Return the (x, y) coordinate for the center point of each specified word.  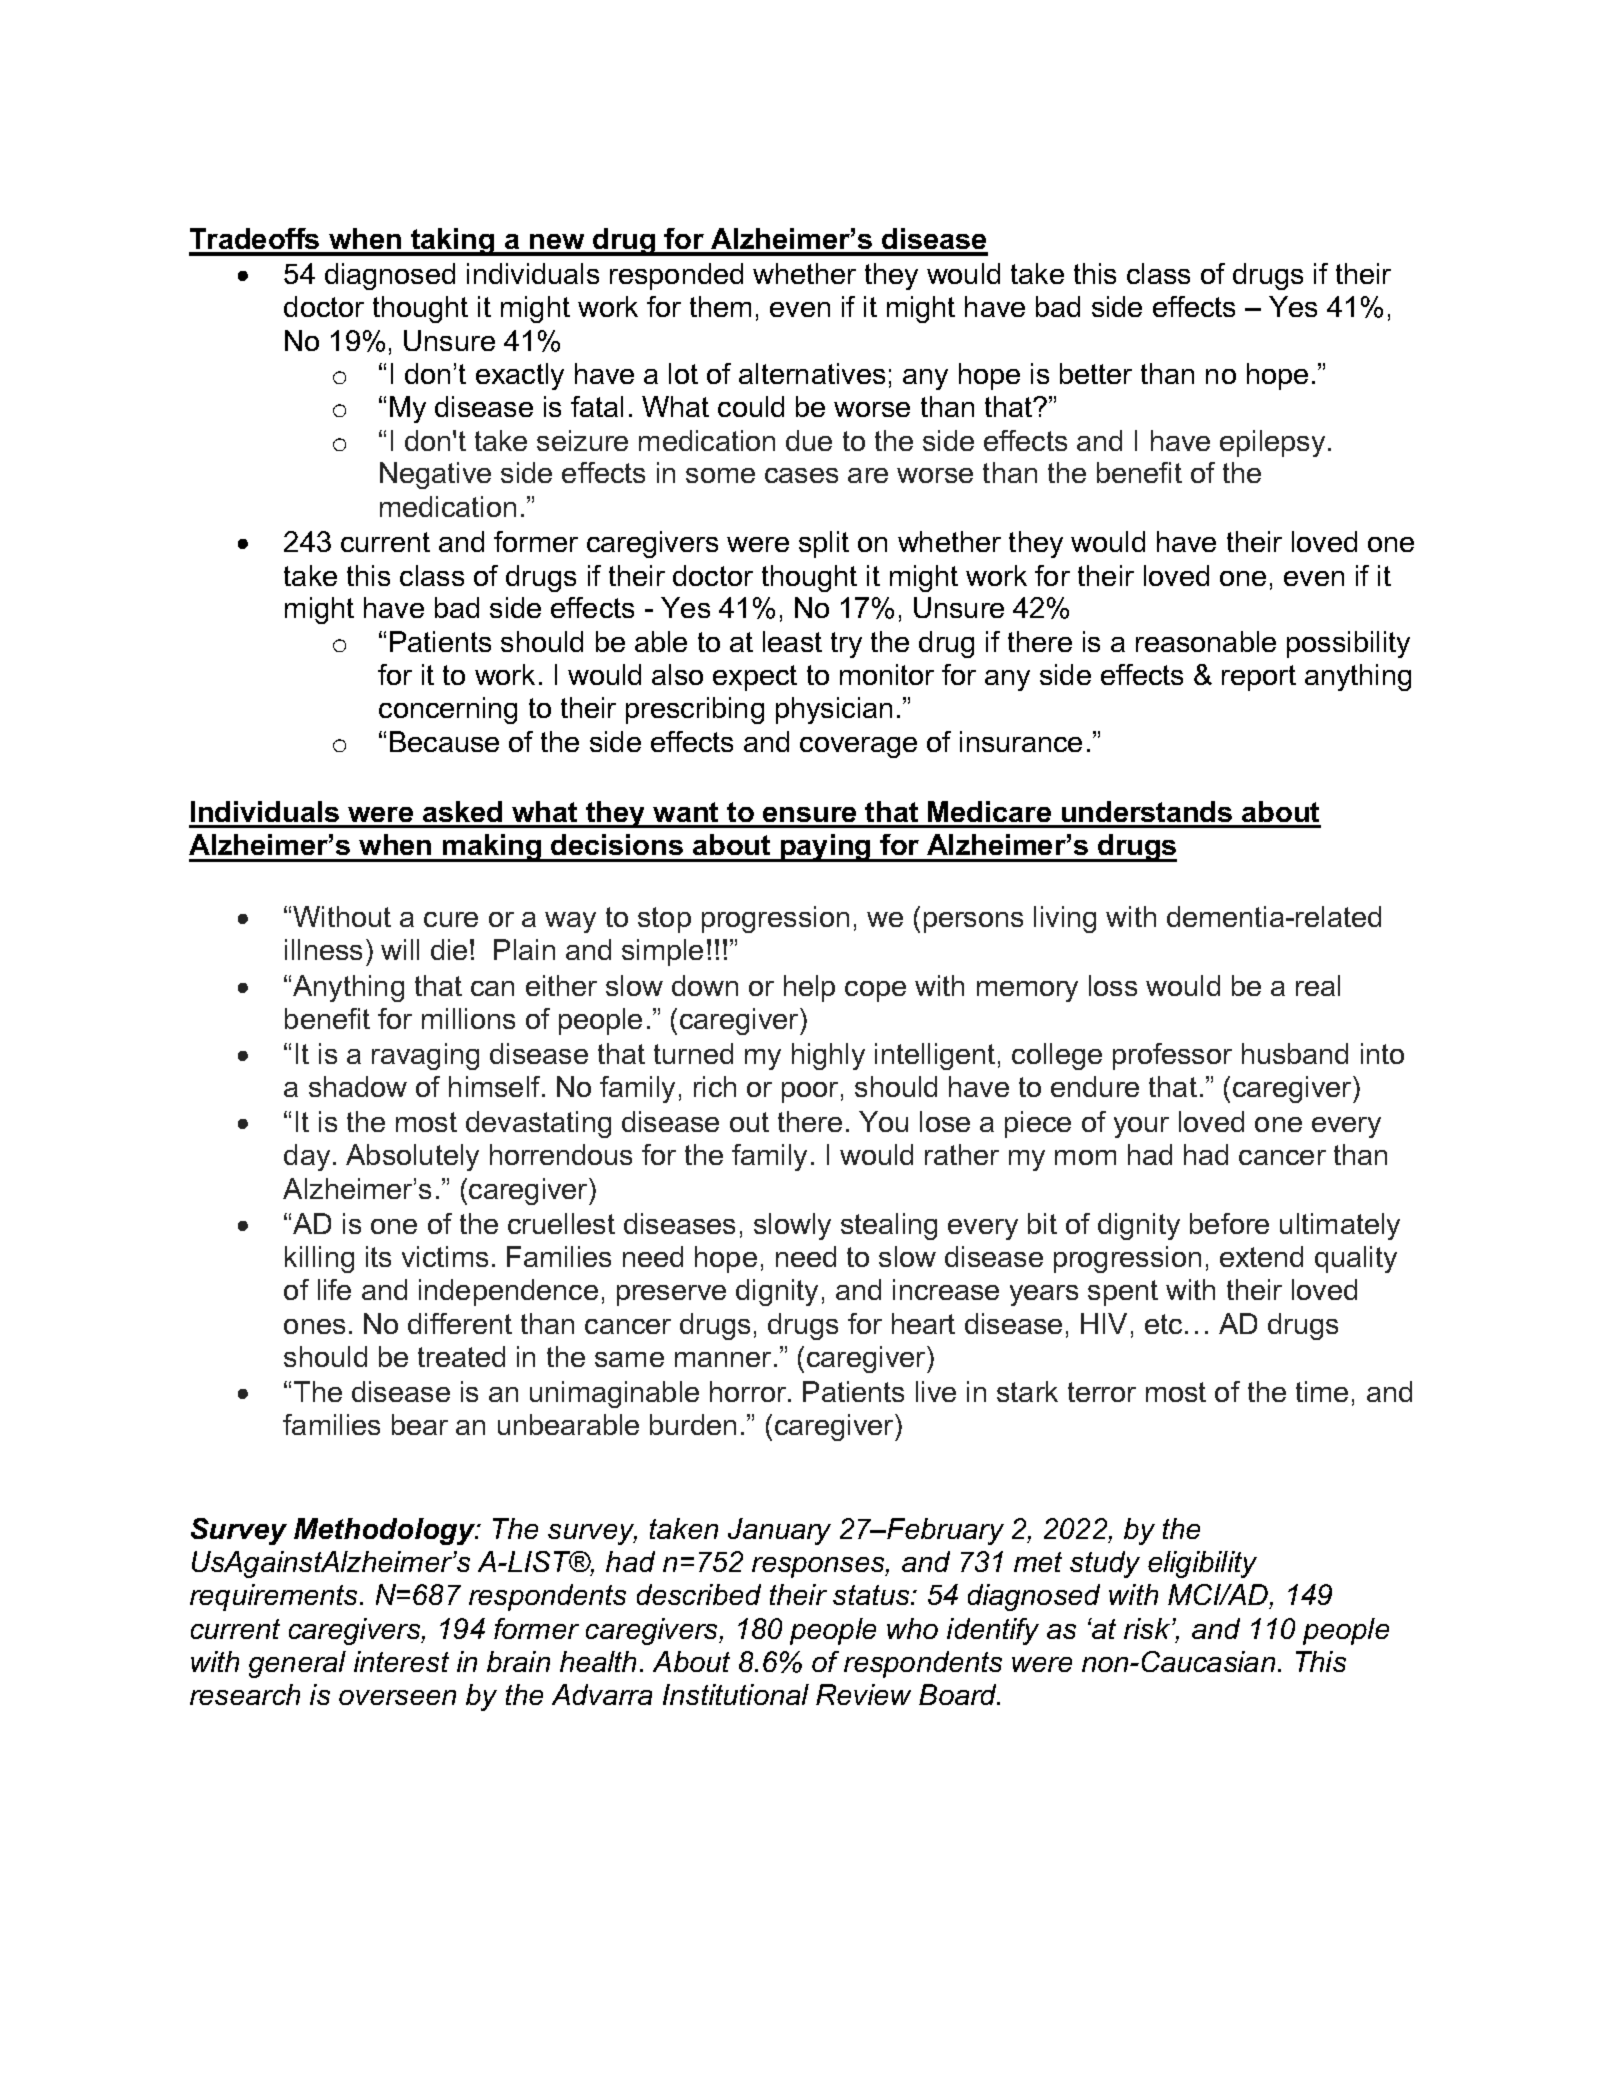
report (1259, 678)
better (1096, 373)
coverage (858, 747)
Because (444, 741)
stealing (889, 1226)
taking (453, 242)
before (1229, 1223)
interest (401, 1661)
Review (863, 1694)
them (720, 306)
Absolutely (412, 1157)
